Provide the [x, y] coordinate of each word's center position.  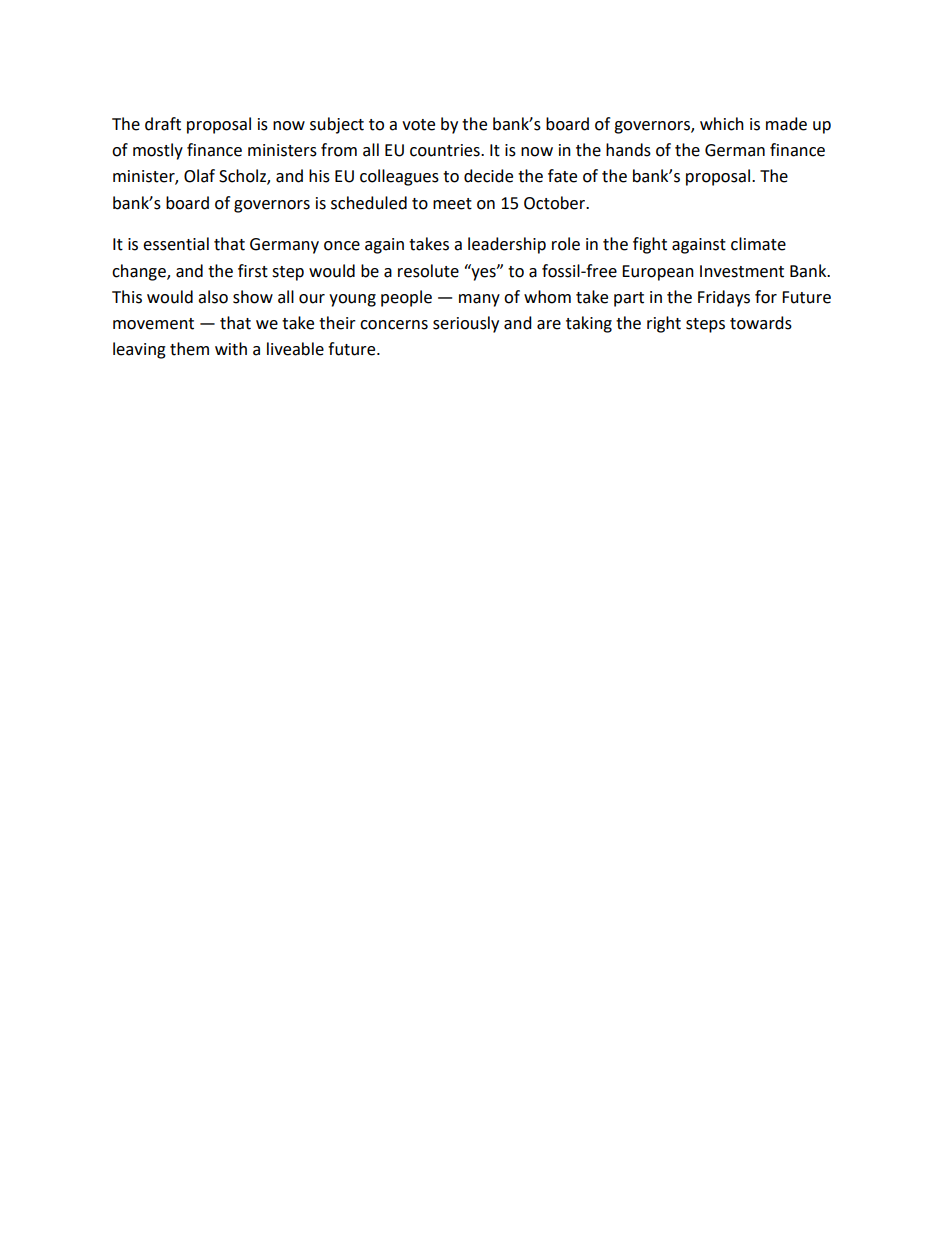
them [189, 349]
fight [650, 245]
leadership [507, 245]
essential [176, 244]
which [722, 124]
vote [418, 125]
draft [163, 124]
